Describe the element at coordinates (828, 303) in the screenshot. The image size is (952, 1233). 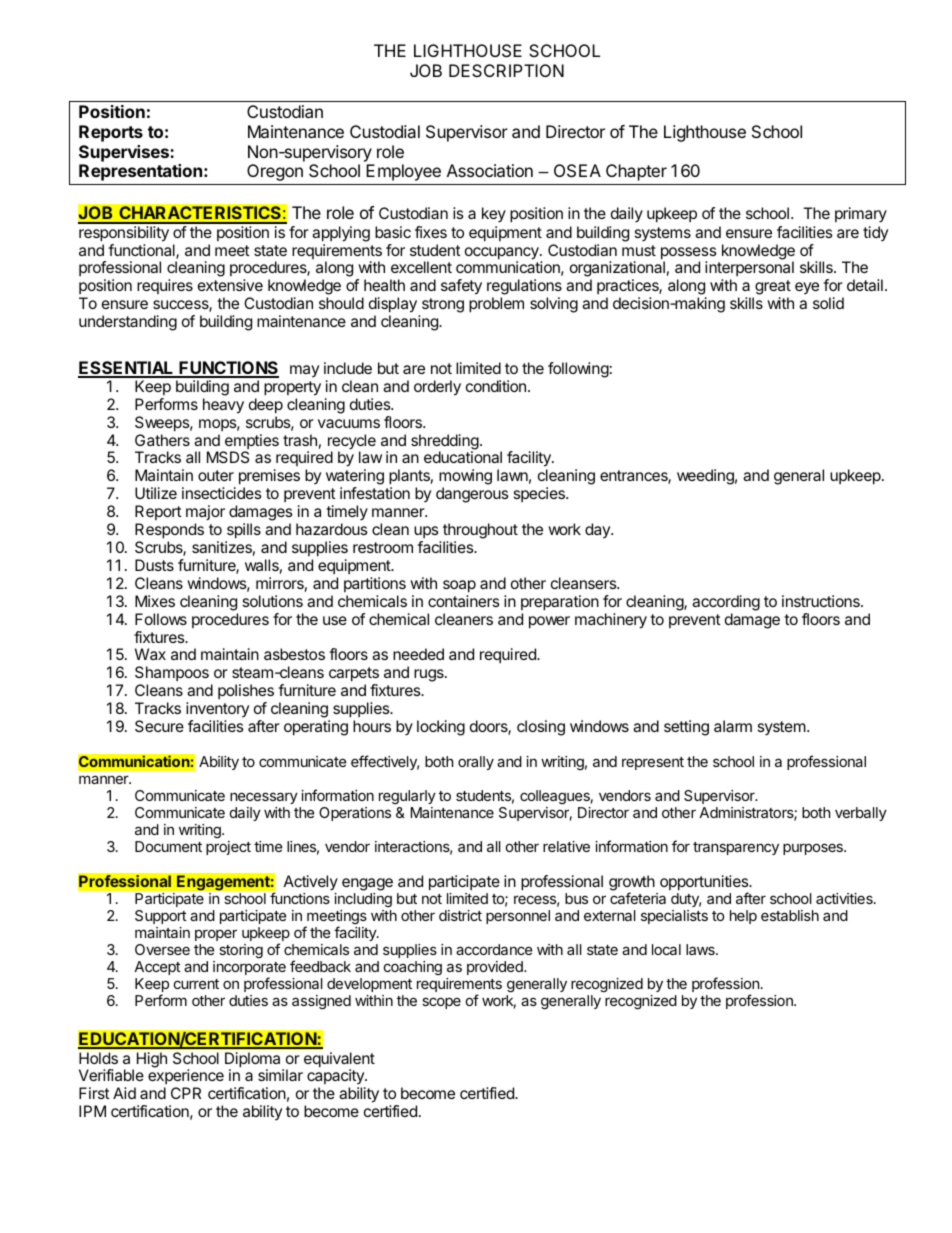
I see `solid` at that location.
